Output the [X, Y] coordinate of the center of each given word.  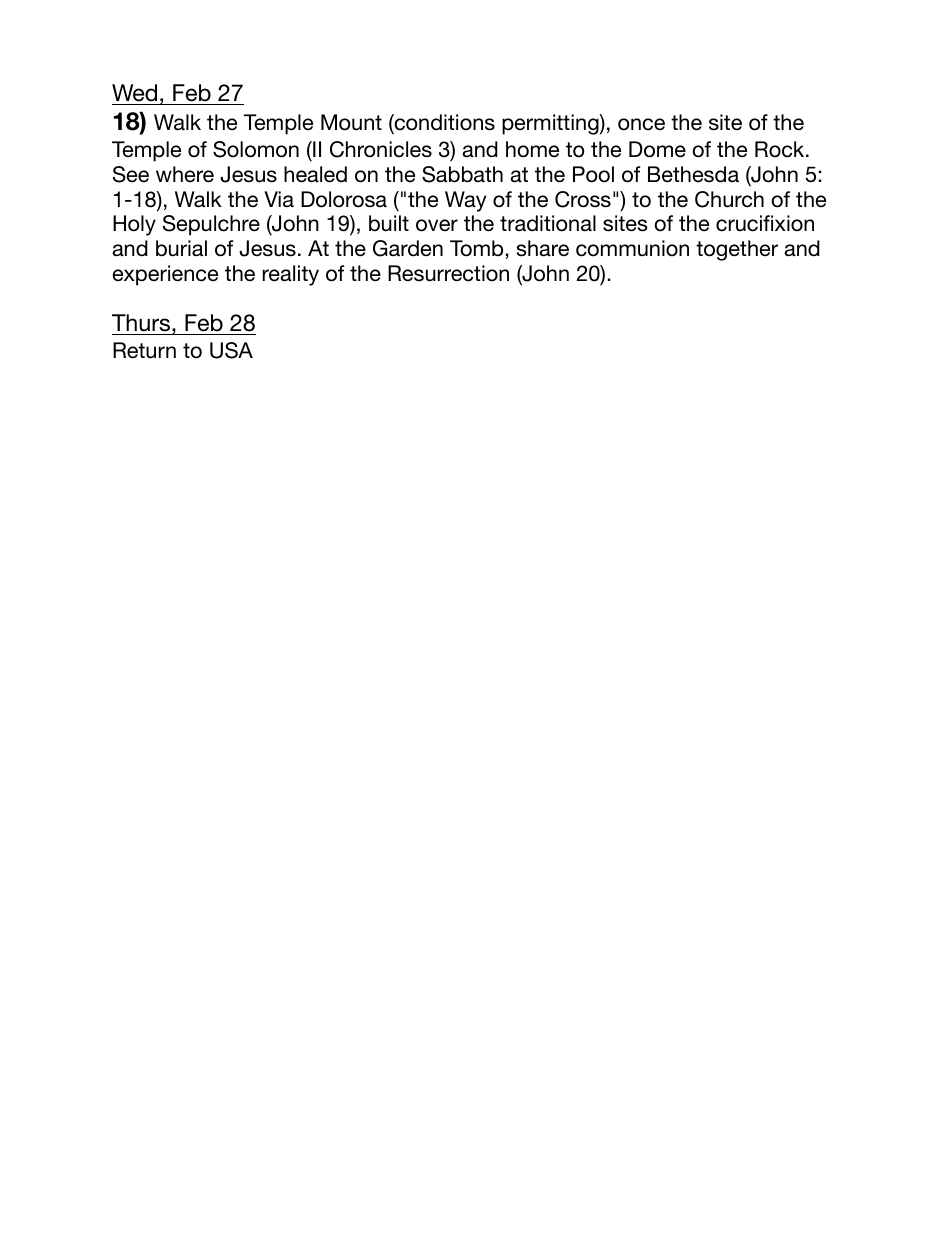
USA [231, 350]
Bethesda [693, 174]
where [185, 174]
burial [181, 248]
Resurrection [448, 273]
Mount [351, 122]
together [737, 250]
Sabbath [462, 174]
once [641, 124]
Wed [134, 93]
